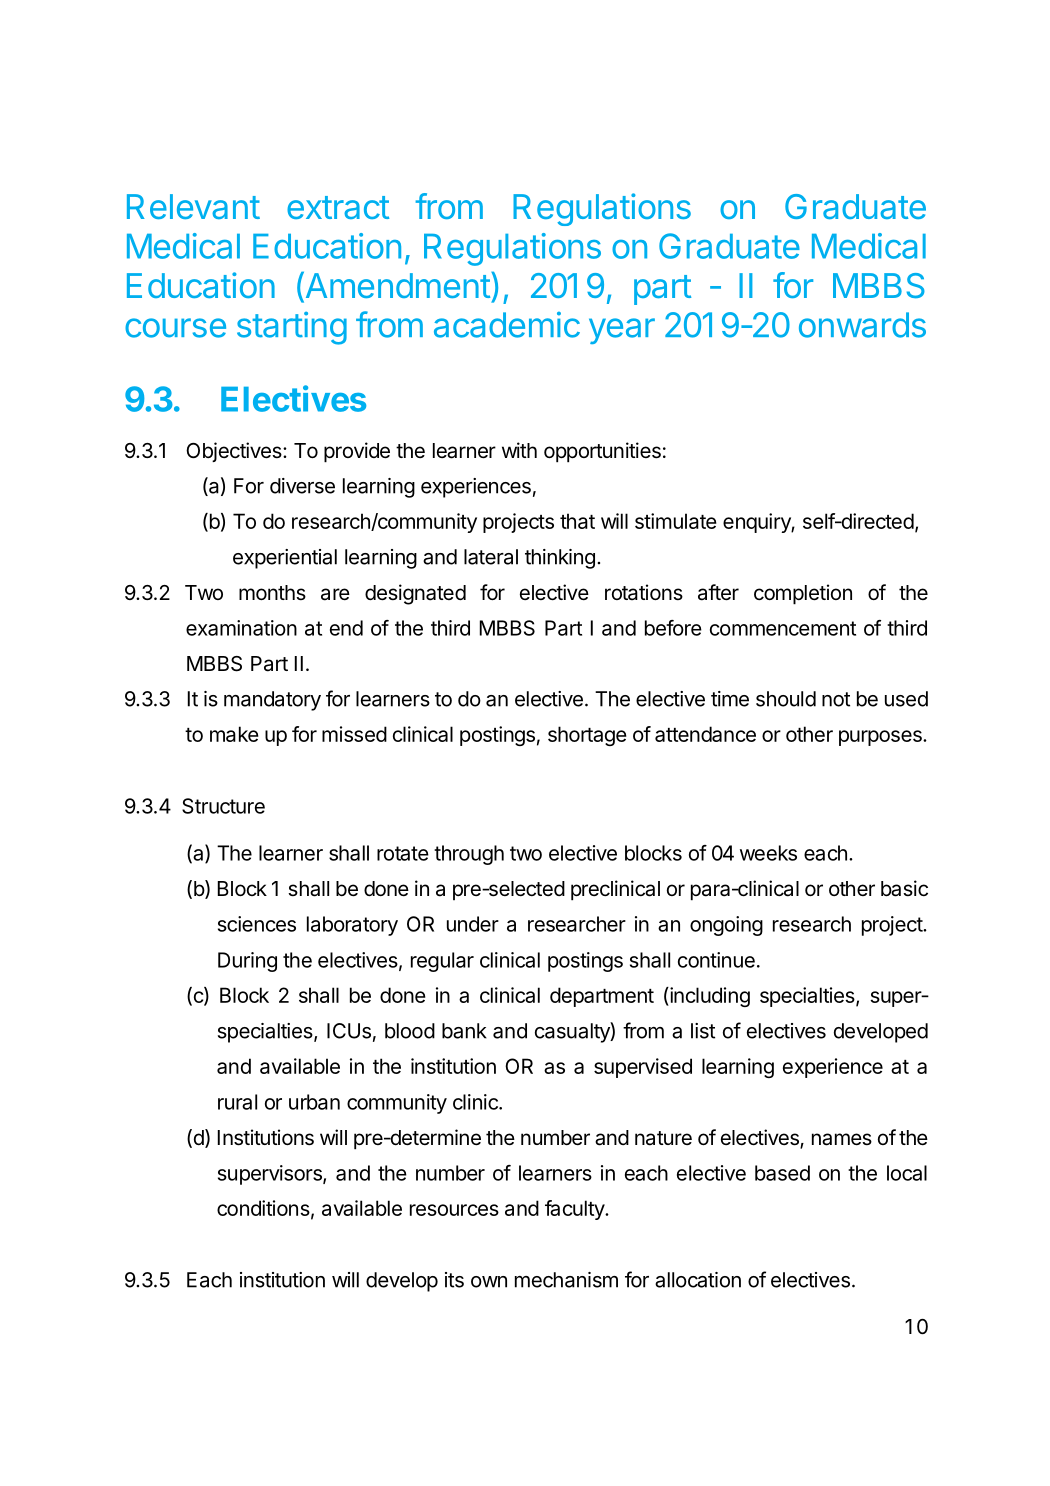 This document has width=1050, height=1486. What do you see at coordinates (803, 594) in the document?
I see `completion` at bounding box center [803, 594].
